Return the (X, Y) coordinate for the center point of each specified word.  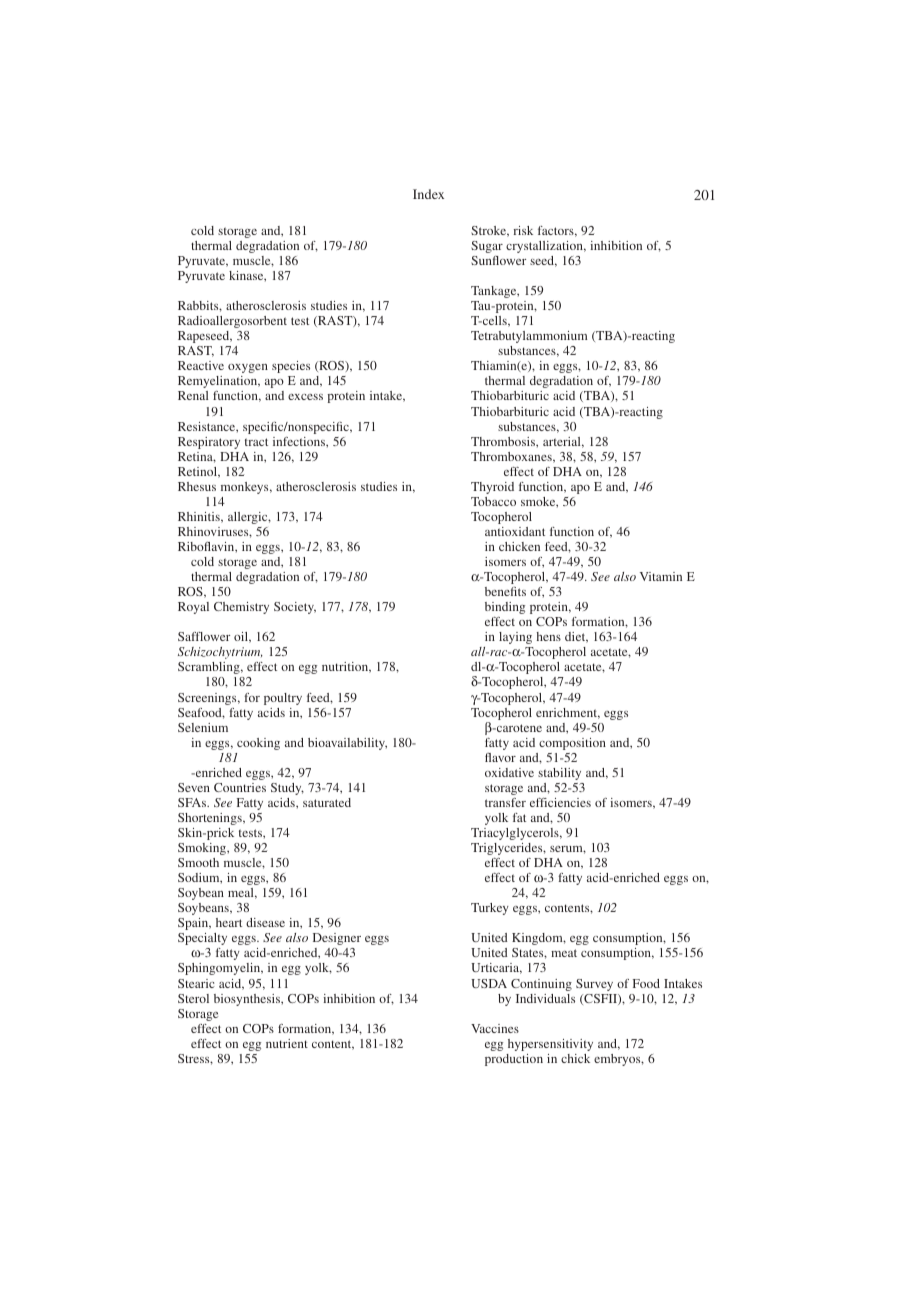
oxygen (248, 368)
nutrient (287, 1043)
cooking (258, 744)
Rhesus (197, 486)
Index (428, 194)
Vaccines (495, 1028)
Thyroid (492, 488)
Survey (594, 985)
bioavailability (347, 744)
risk (523, 230)
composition (572, 744)
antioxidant (515, 531)
